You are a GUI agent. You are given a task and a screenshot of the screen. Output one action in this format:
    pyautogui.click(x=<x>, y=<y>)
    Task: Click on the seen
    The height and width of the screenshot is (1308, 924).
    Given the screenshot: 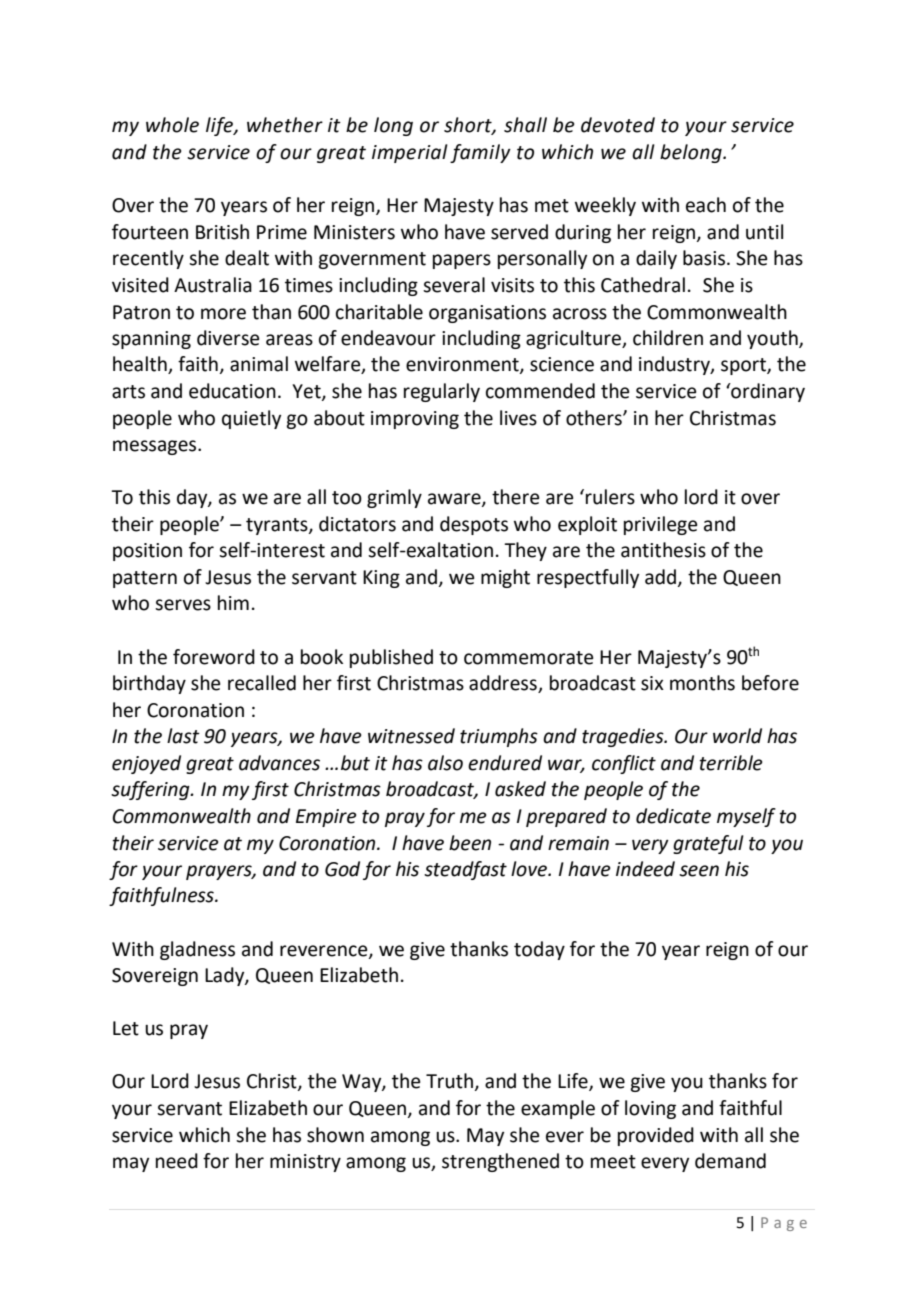 What is the action you would take?
    pyautogui.click(x=699, y=871)
